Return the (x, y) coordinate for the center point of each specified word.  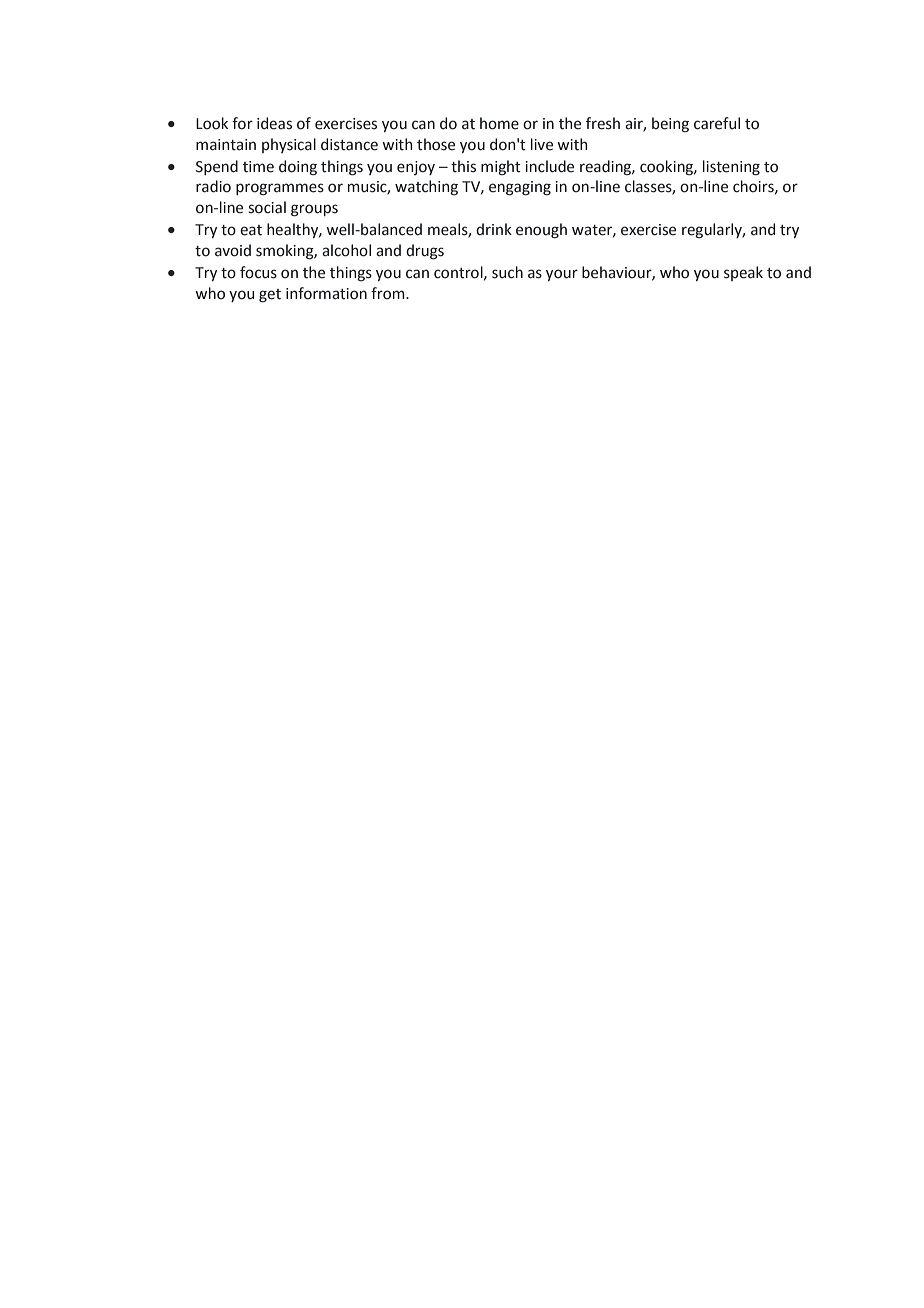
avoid (233, 250)
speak (743, 273)
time (258, 167)
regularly (713, 230)
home (499, 123)
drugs (425, 252)
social (267, 207)
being (670, 124)
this (463, 166)
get (270, 296)
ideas (274, 123)
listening (731, 168)
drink (494, 229)
